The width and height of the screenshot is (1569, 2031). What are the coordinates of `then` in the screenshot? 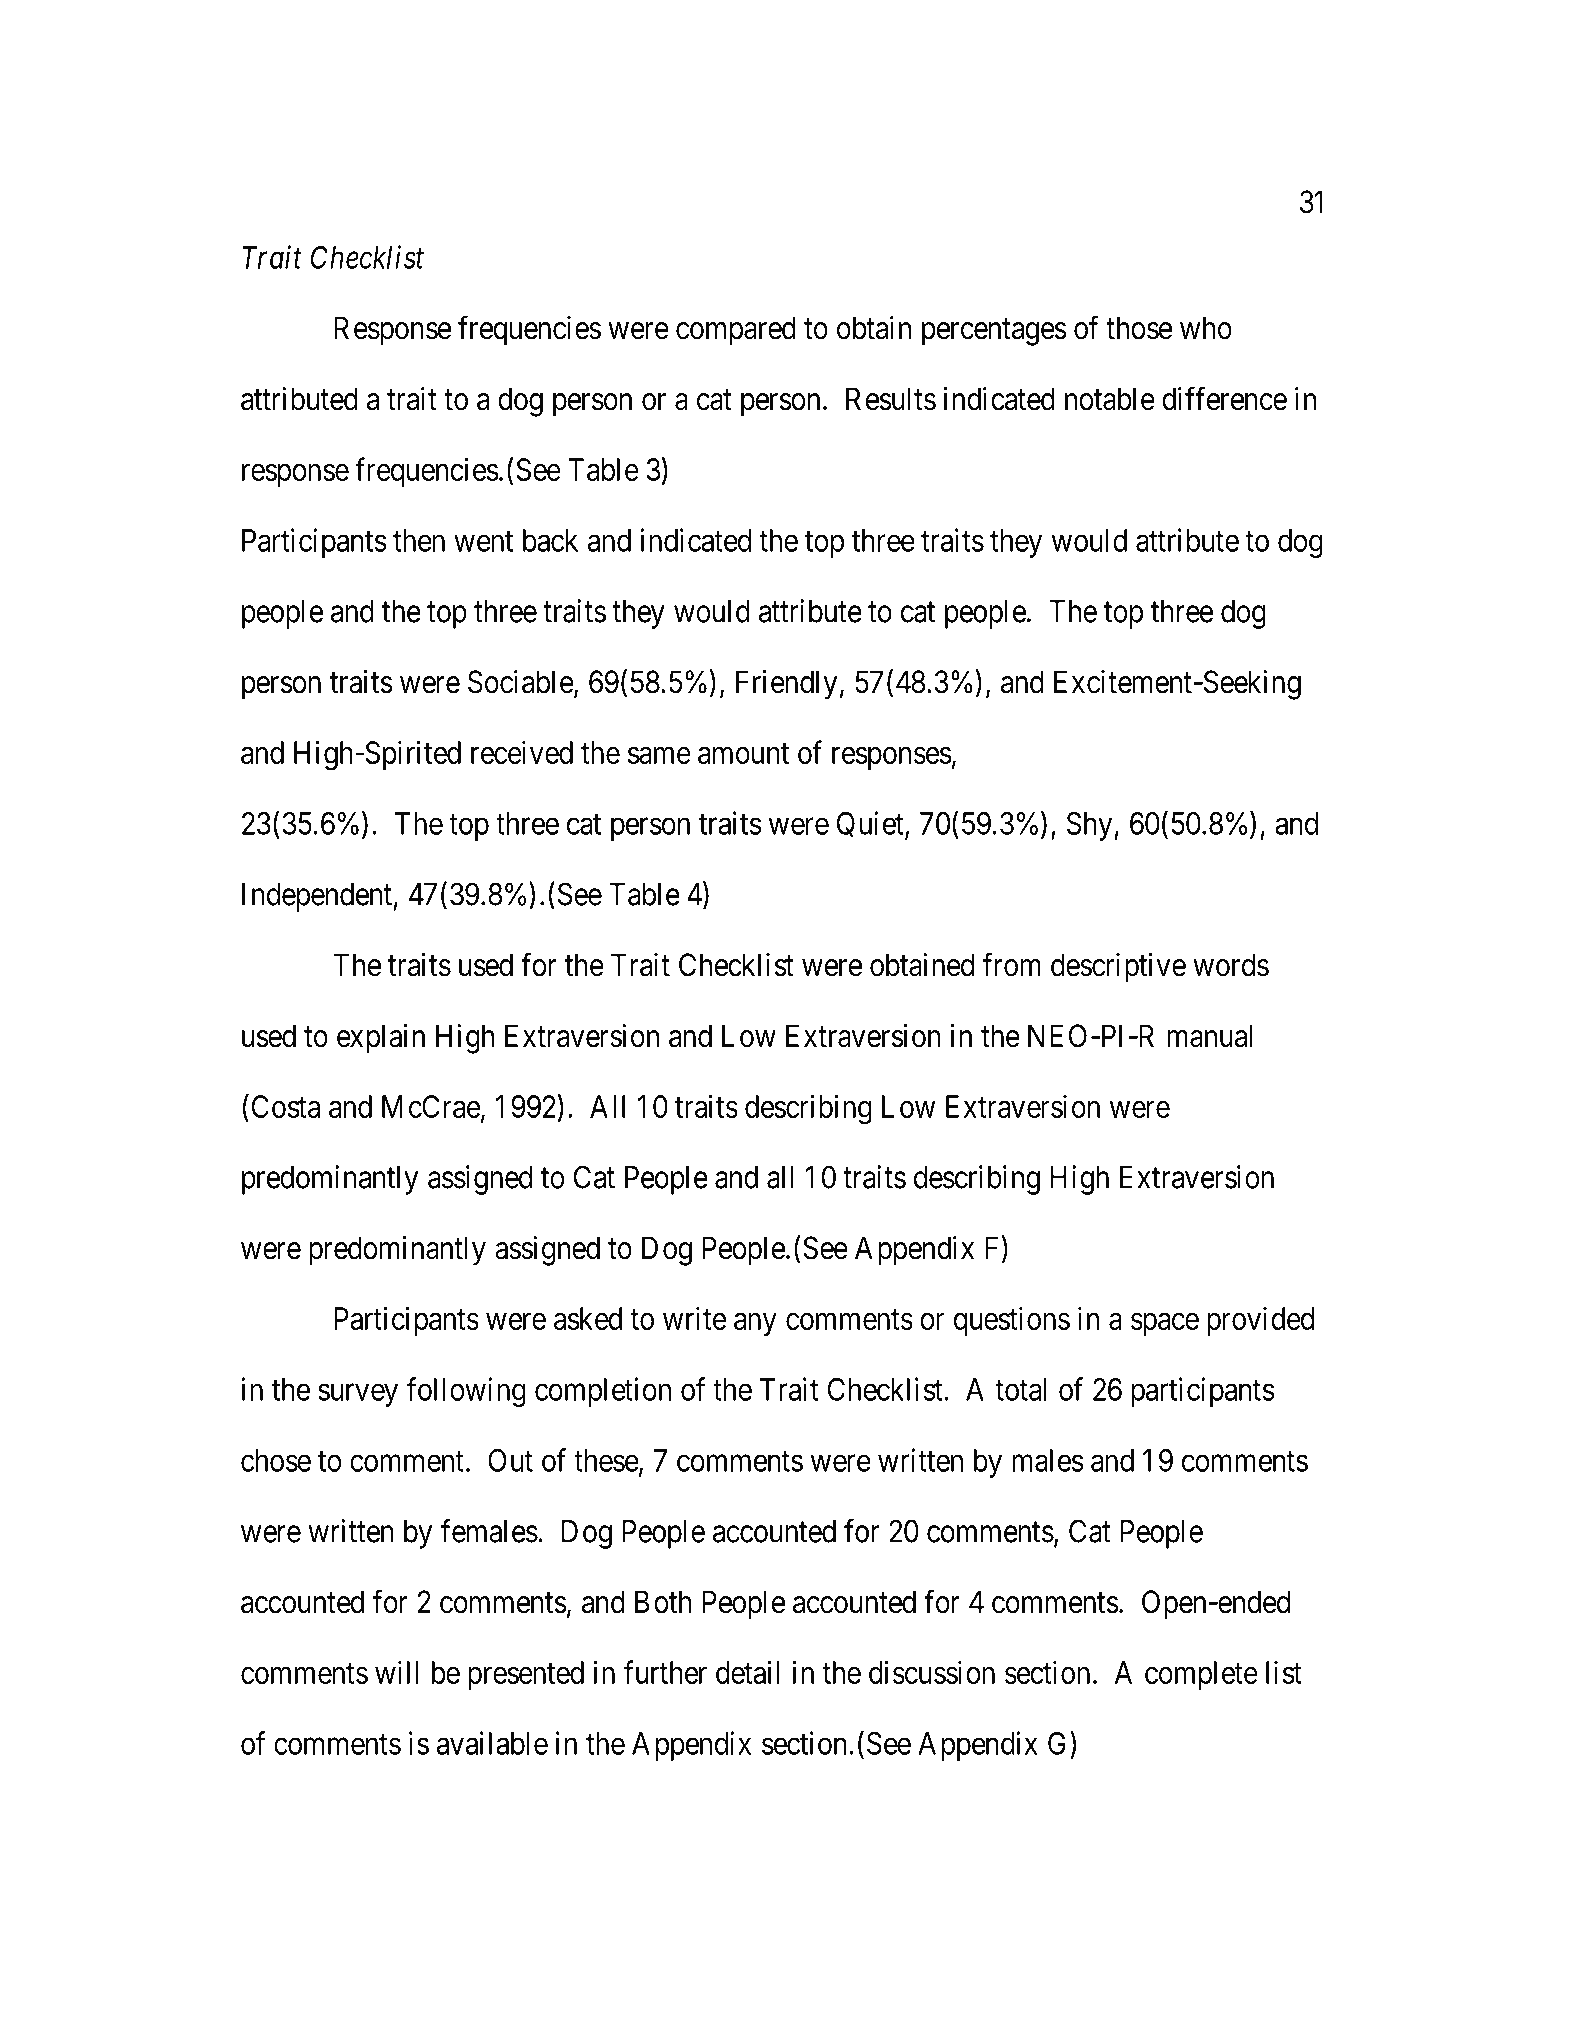 It's located at (419, 540).
